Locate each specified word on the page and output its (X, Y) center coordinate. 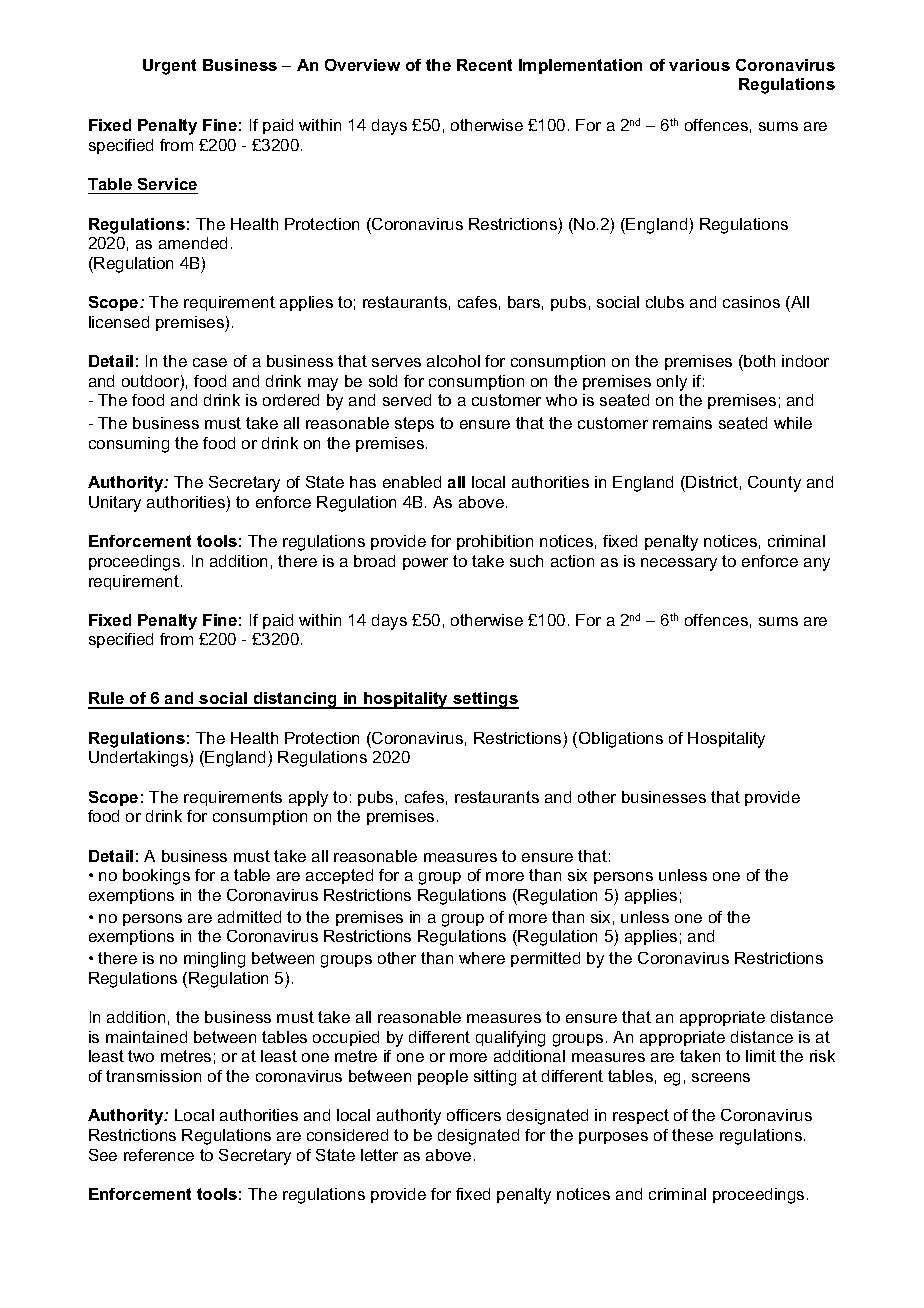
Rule (107, 700)
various (699, 65)
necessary (679, 564)
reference (159, 1155)
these (692, 1135)
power (425, 564)
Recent (484, 65)
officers (474, 1115)
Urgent (169, 67)
